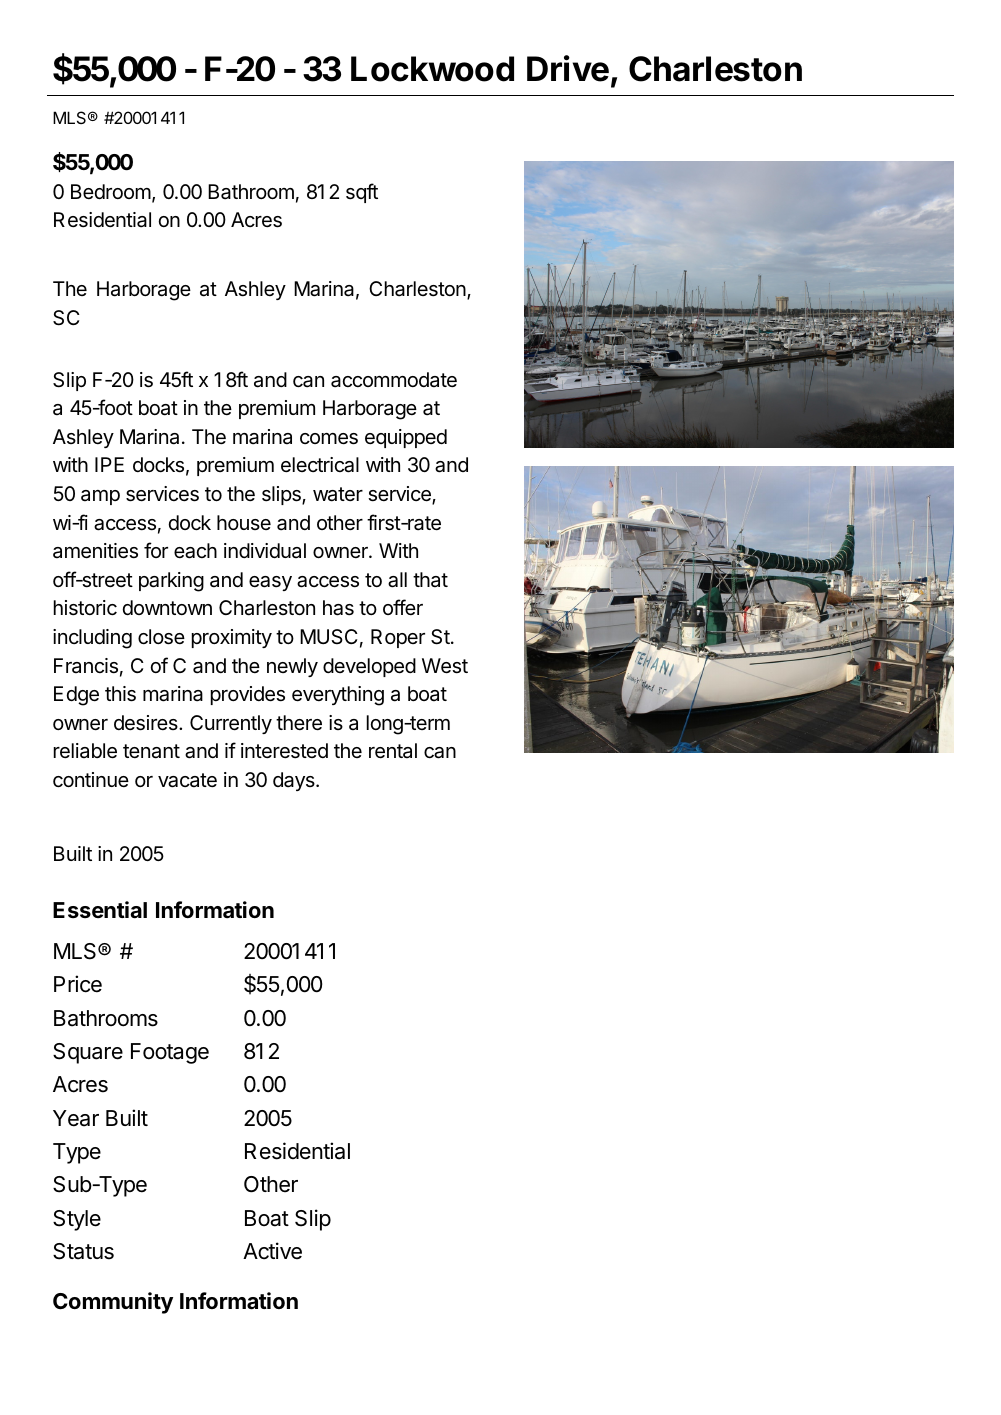 This document has height=1415, width=1001. Describe the element at coordinates (111, 191) in the document. I see `Bedroom` at that location.
